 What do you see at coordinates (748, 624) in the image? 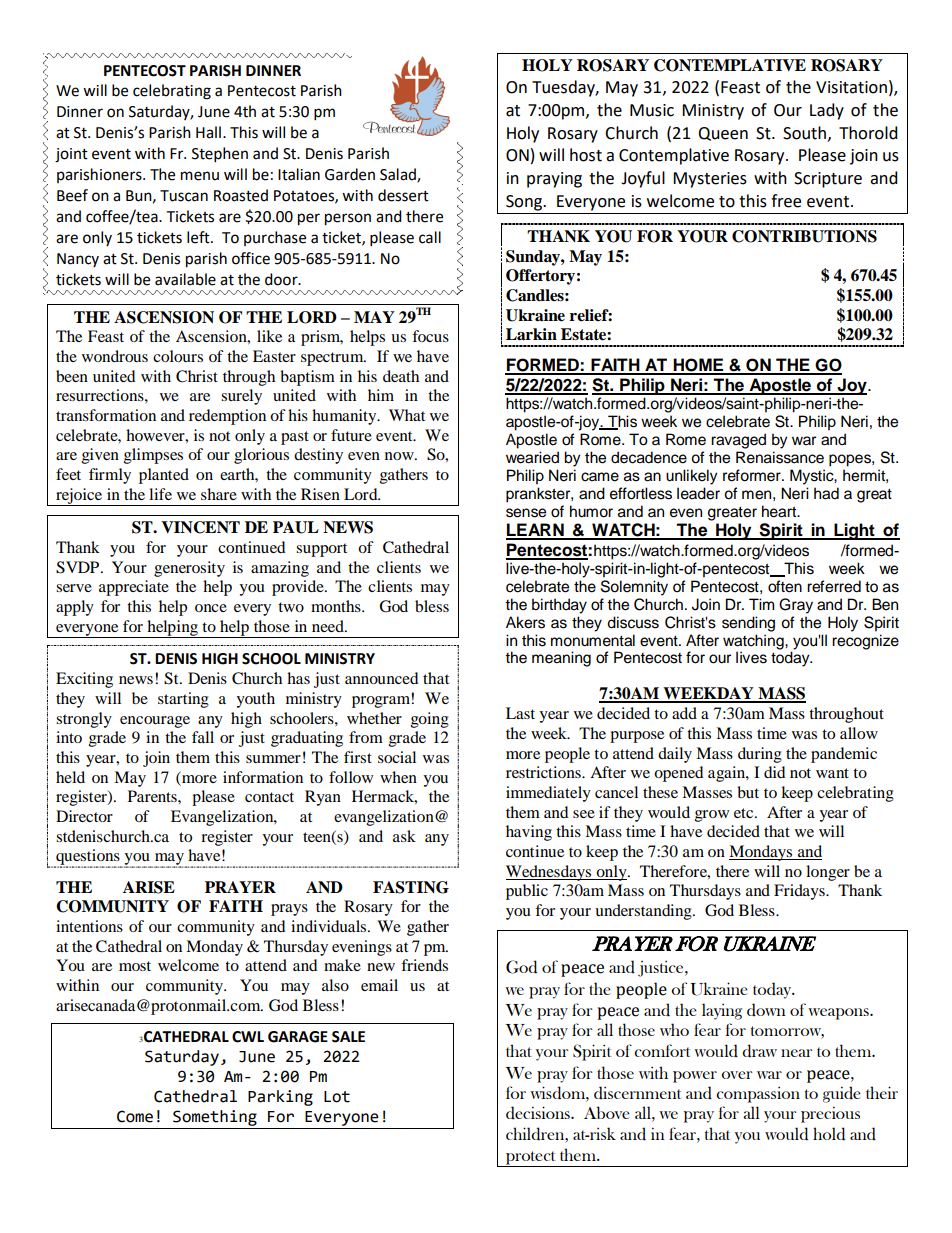
I see `sending` at bounding box center [748, 624].
